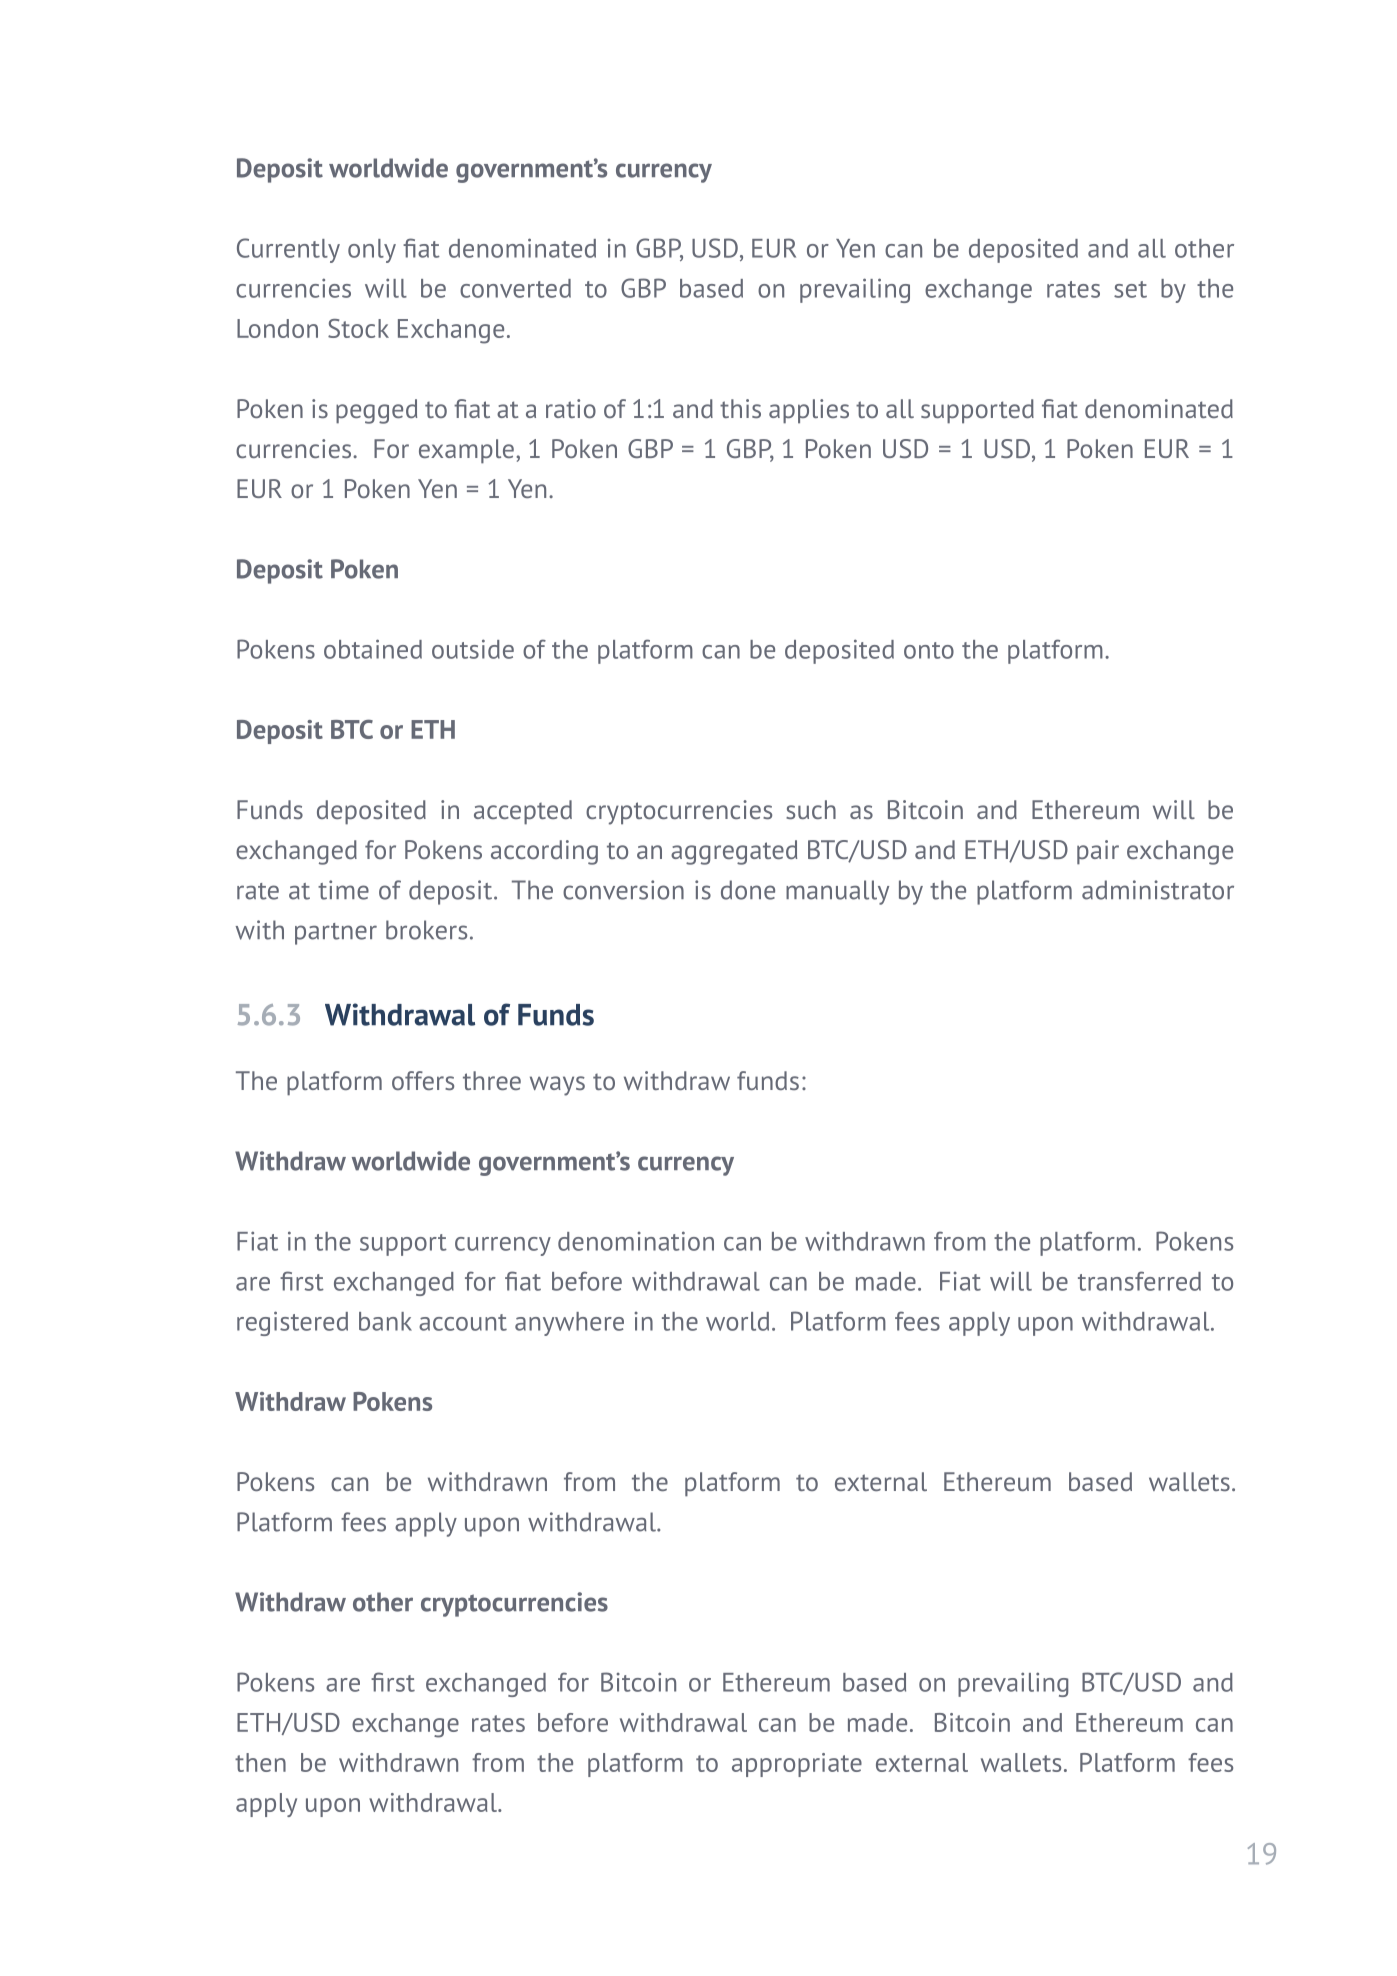 Image resolution: width=1397 pixels, height=1976 pixels. Describe the element at coordinates (569, 1324) in the screenshot. I see `anywhere` at that location.
